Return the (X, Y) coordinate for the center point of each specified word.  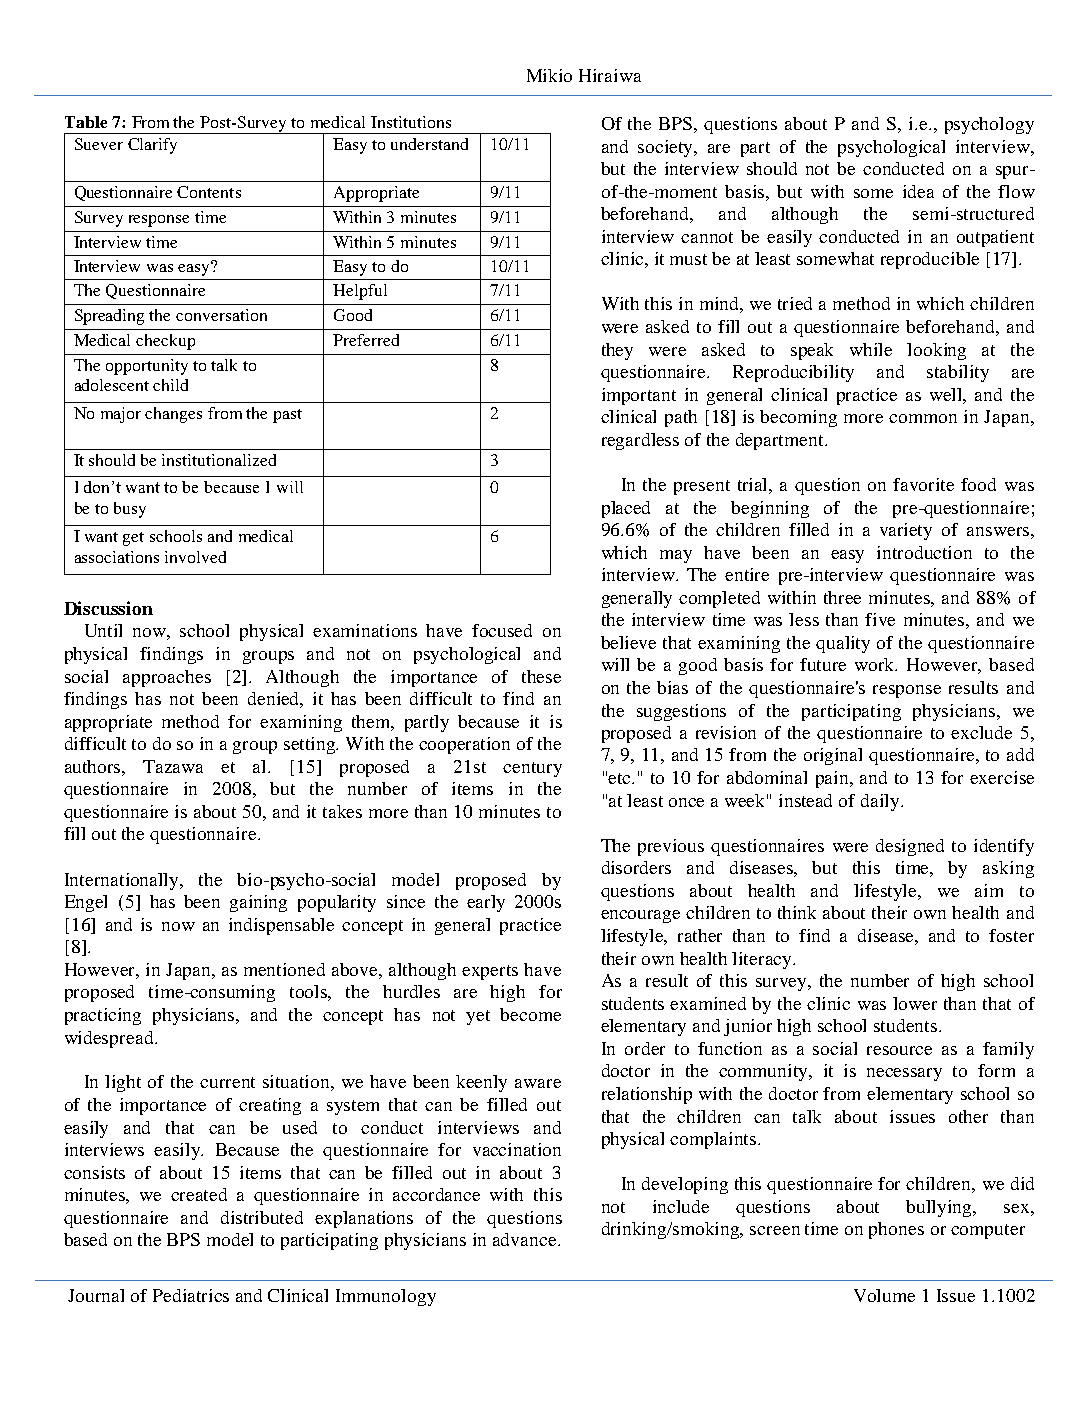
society (667, 148)
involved (195, 557)
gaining (258, 903)
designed (910, 847)
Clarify (152, 146)
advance (526, 1239)
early (486, 903)
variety (906, 531)
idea (918, 191)
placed (626, 509)
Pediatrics (191, 1295)
